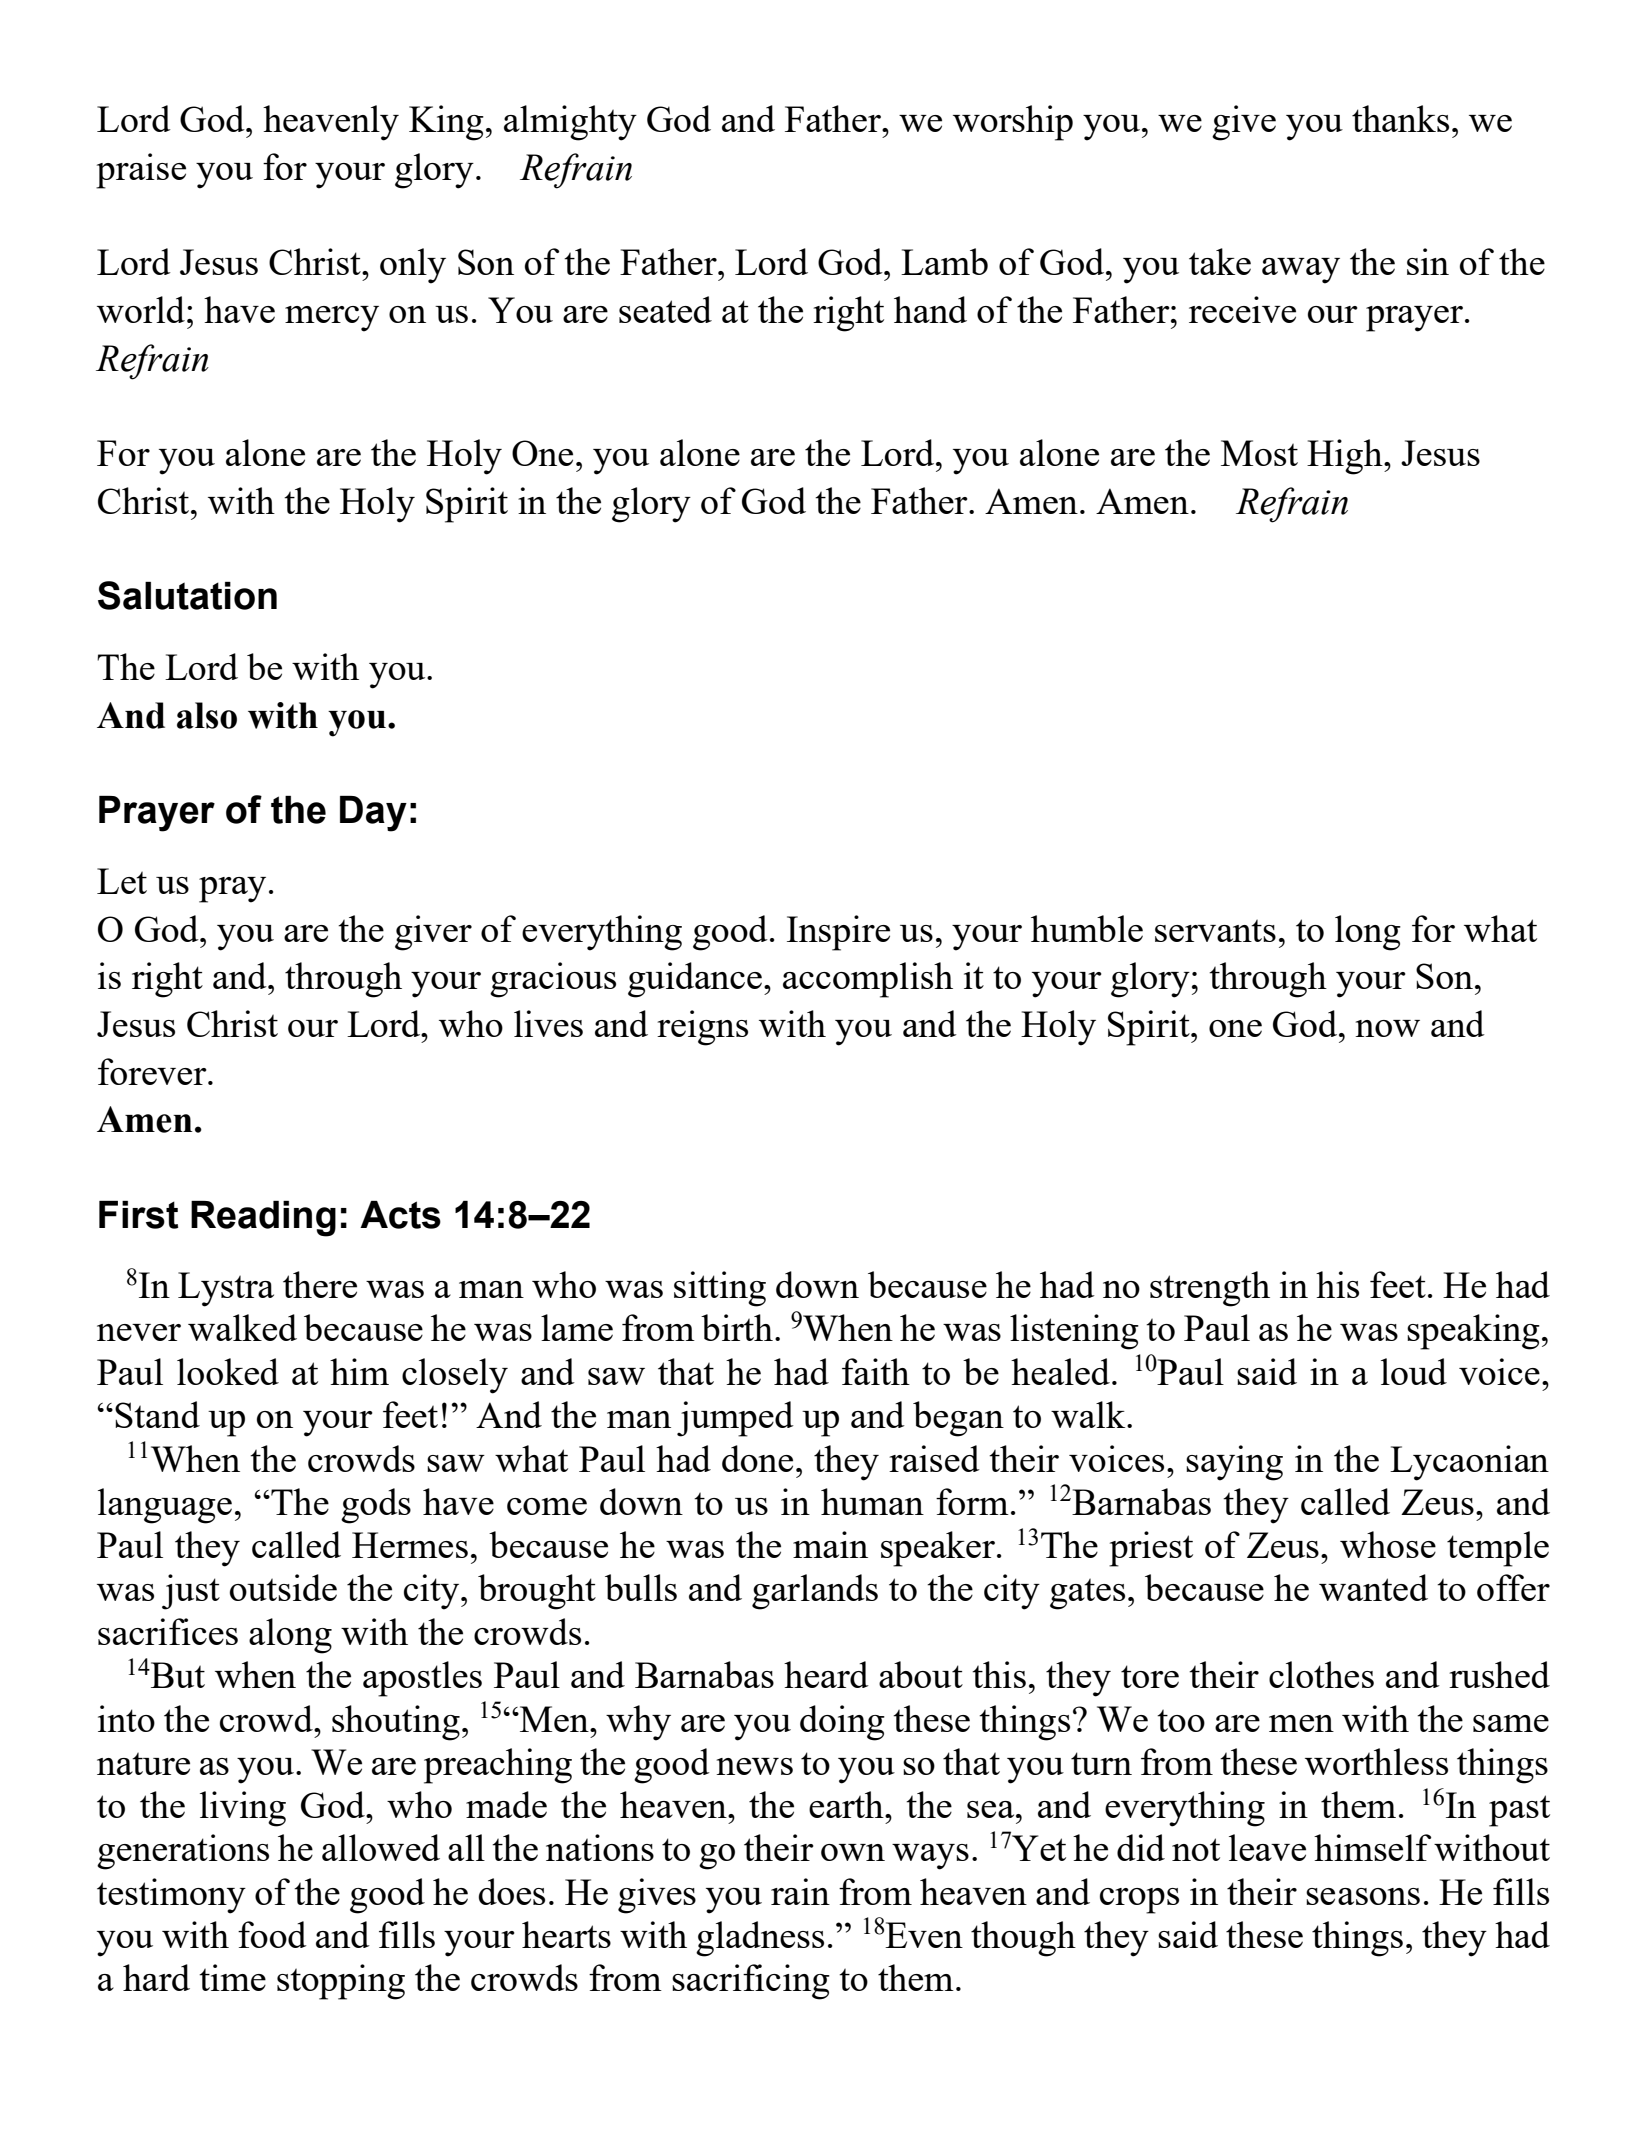 Image resolution: width=1647 pixels, height=2131 pixels. I want to click on forever, so click(153, 1071).
